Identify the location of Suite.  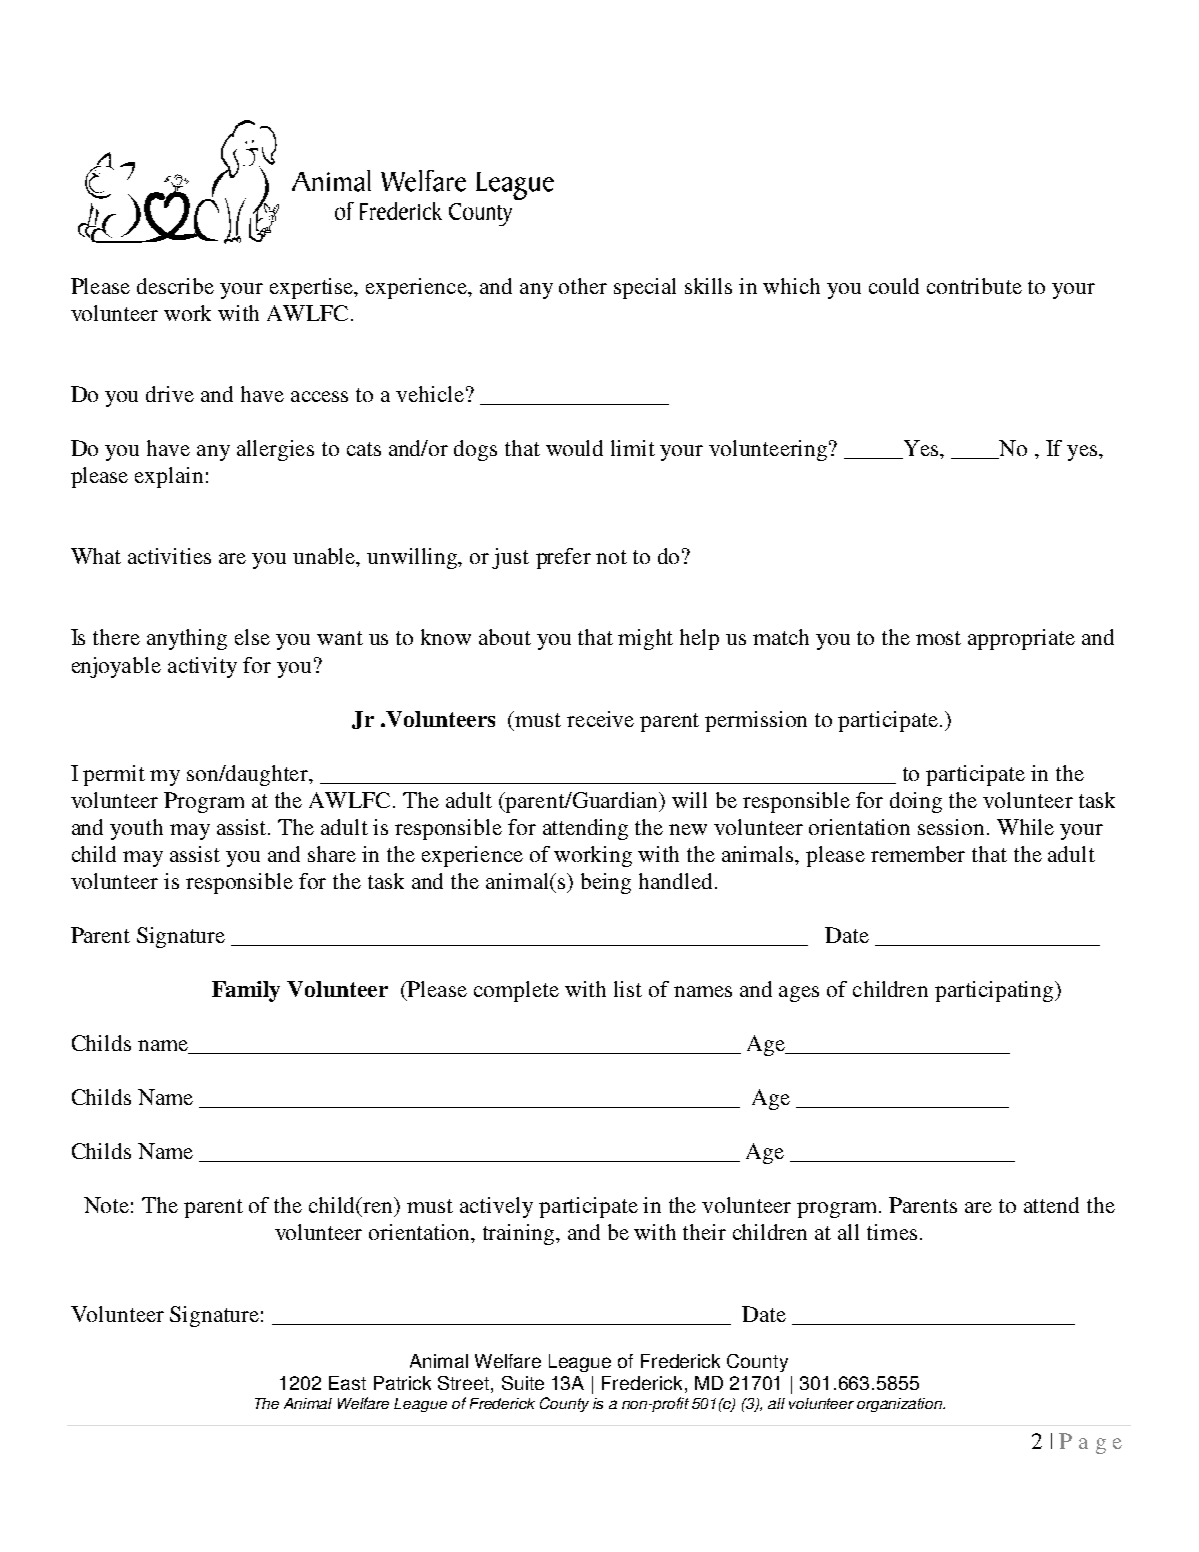
(523, 1383).
